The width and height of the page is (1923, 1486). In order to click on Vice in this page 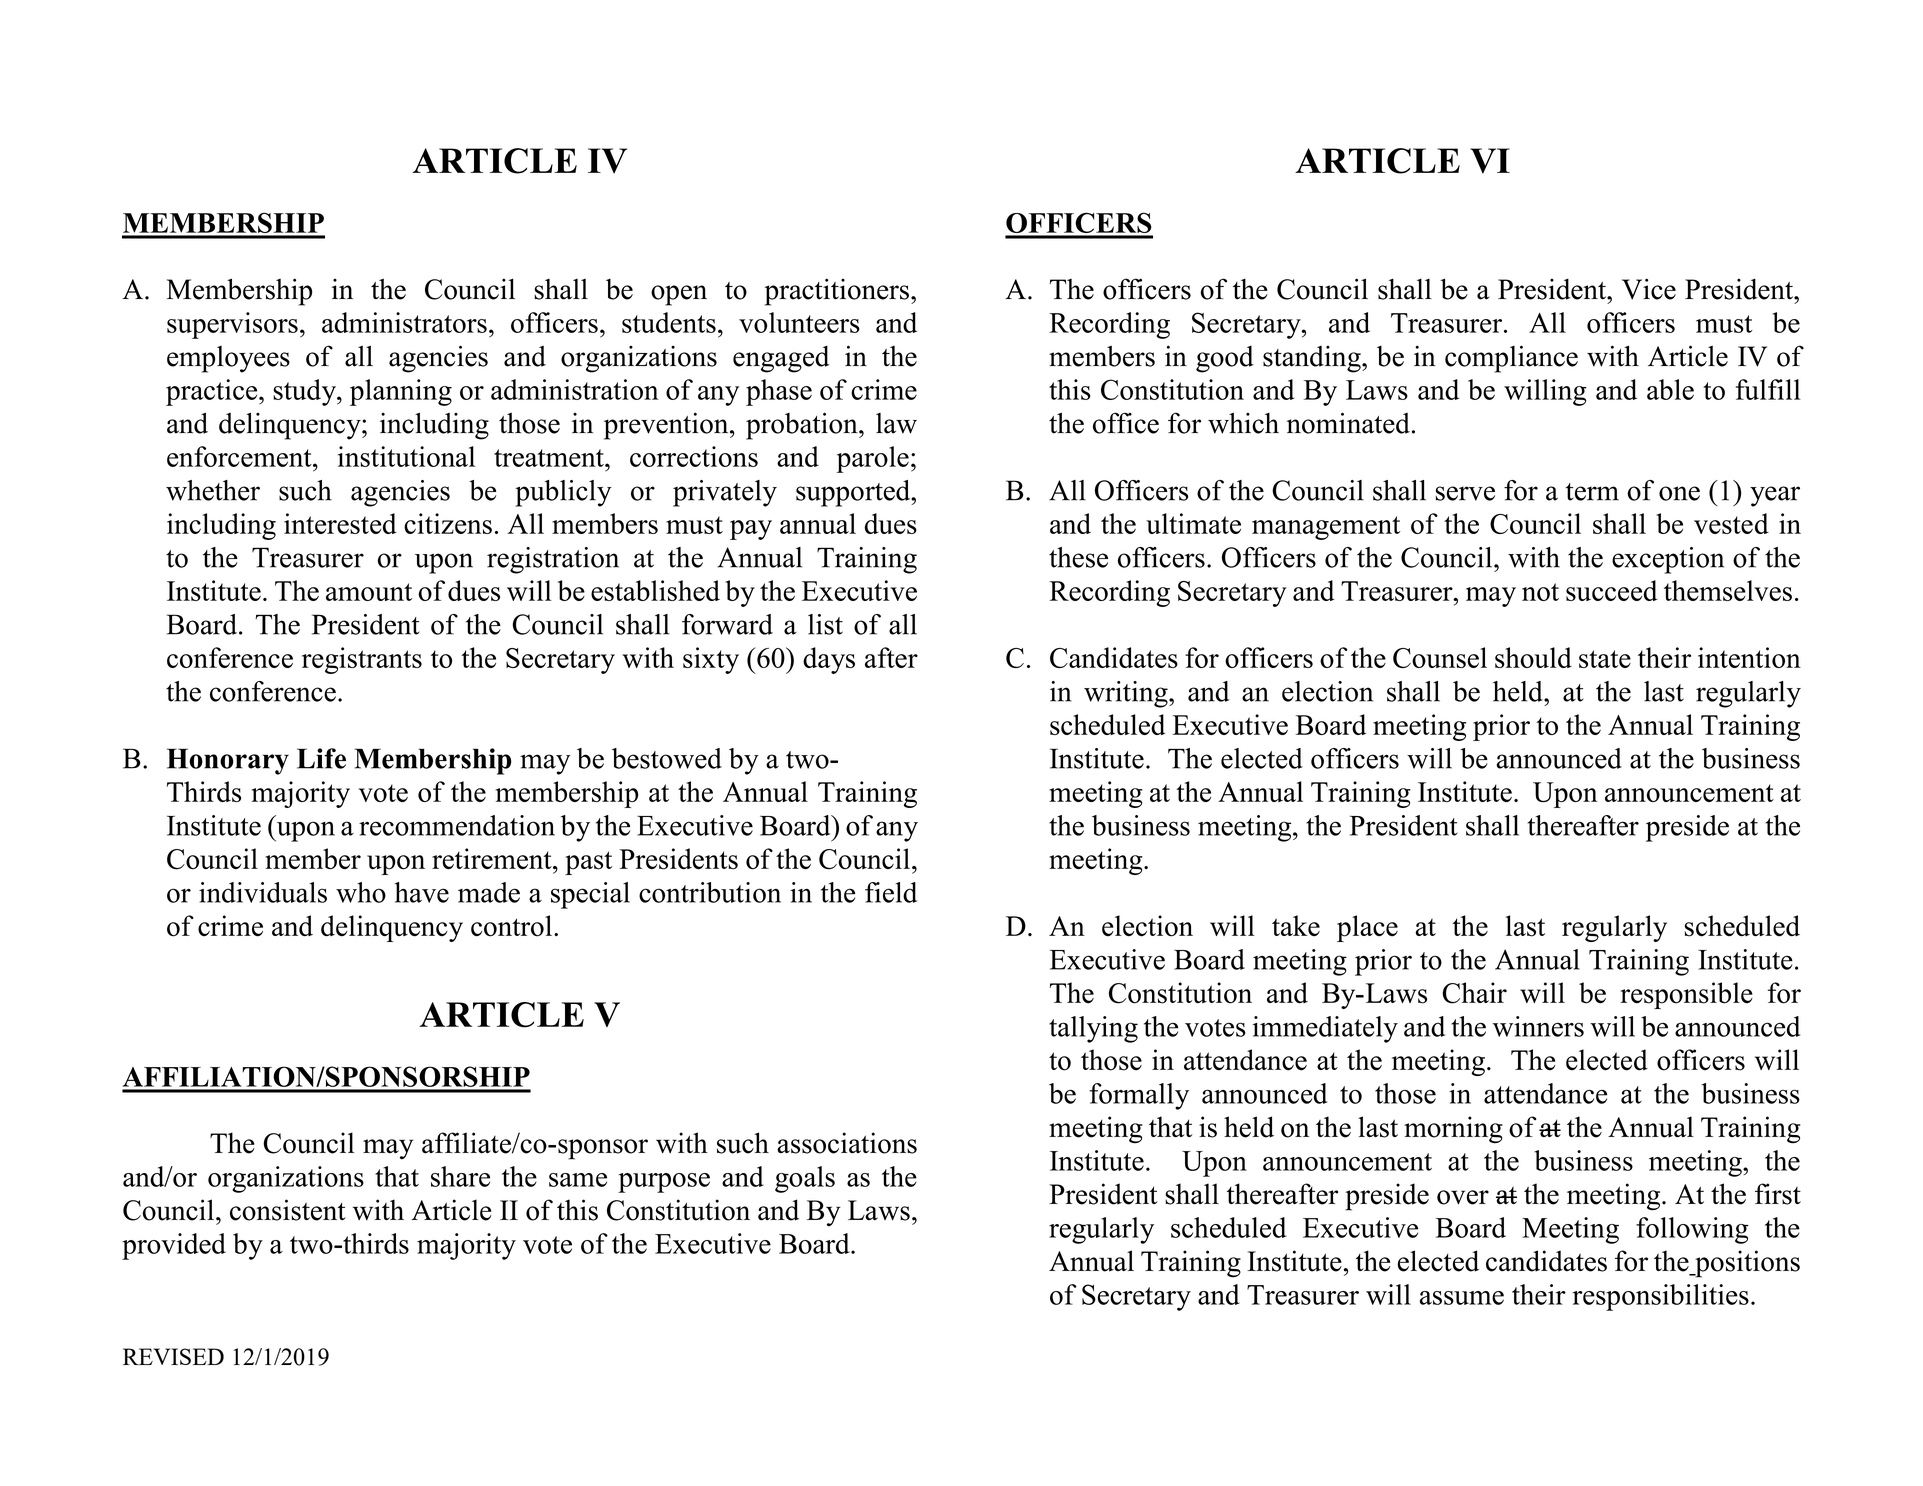, I will do `click(1649, 289)`.
